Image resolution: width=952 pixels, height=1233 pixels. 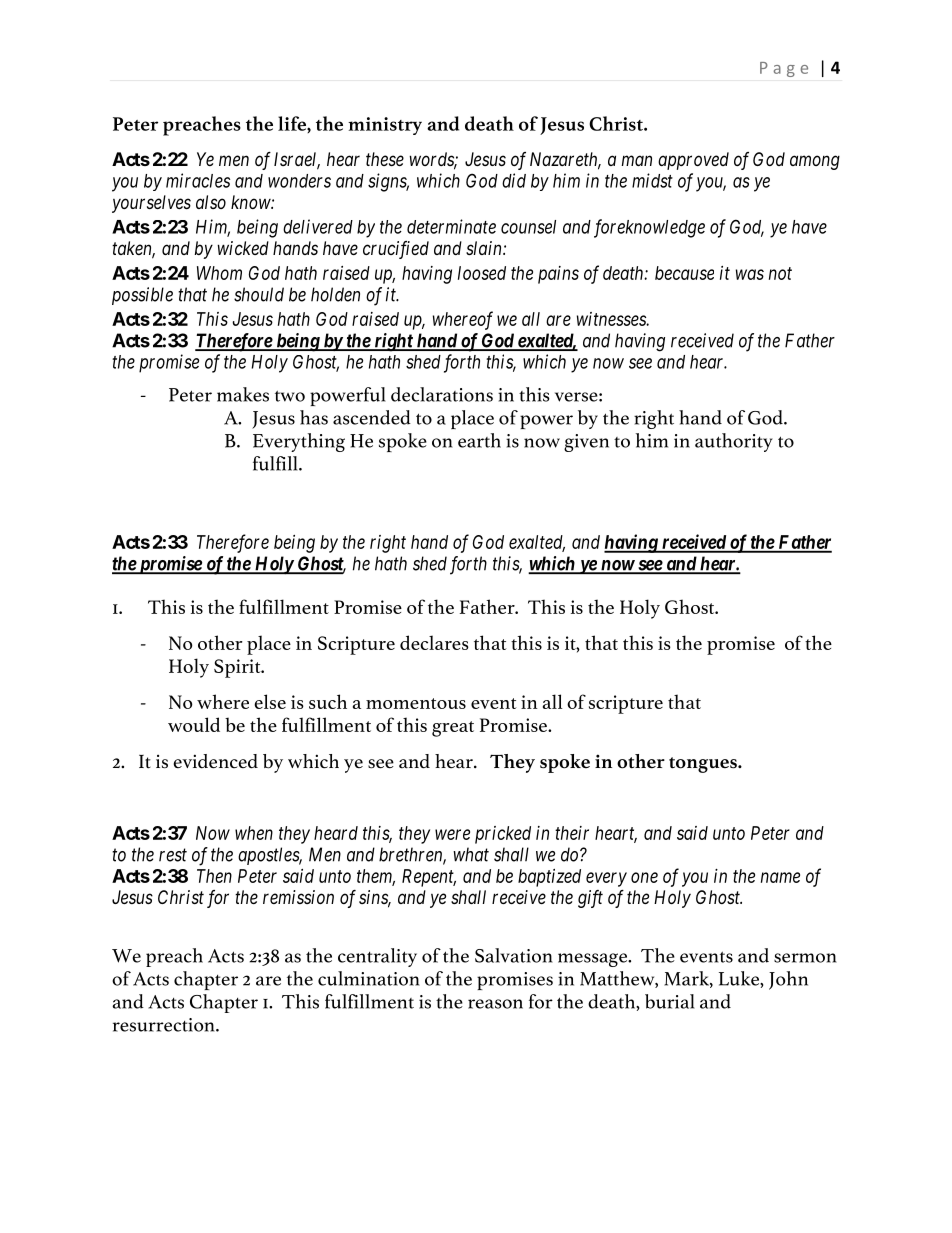 What do you see at coordinates (165, 1025) in the screenshot?
I see `resurrection` at bounding box center [165, 1025].
